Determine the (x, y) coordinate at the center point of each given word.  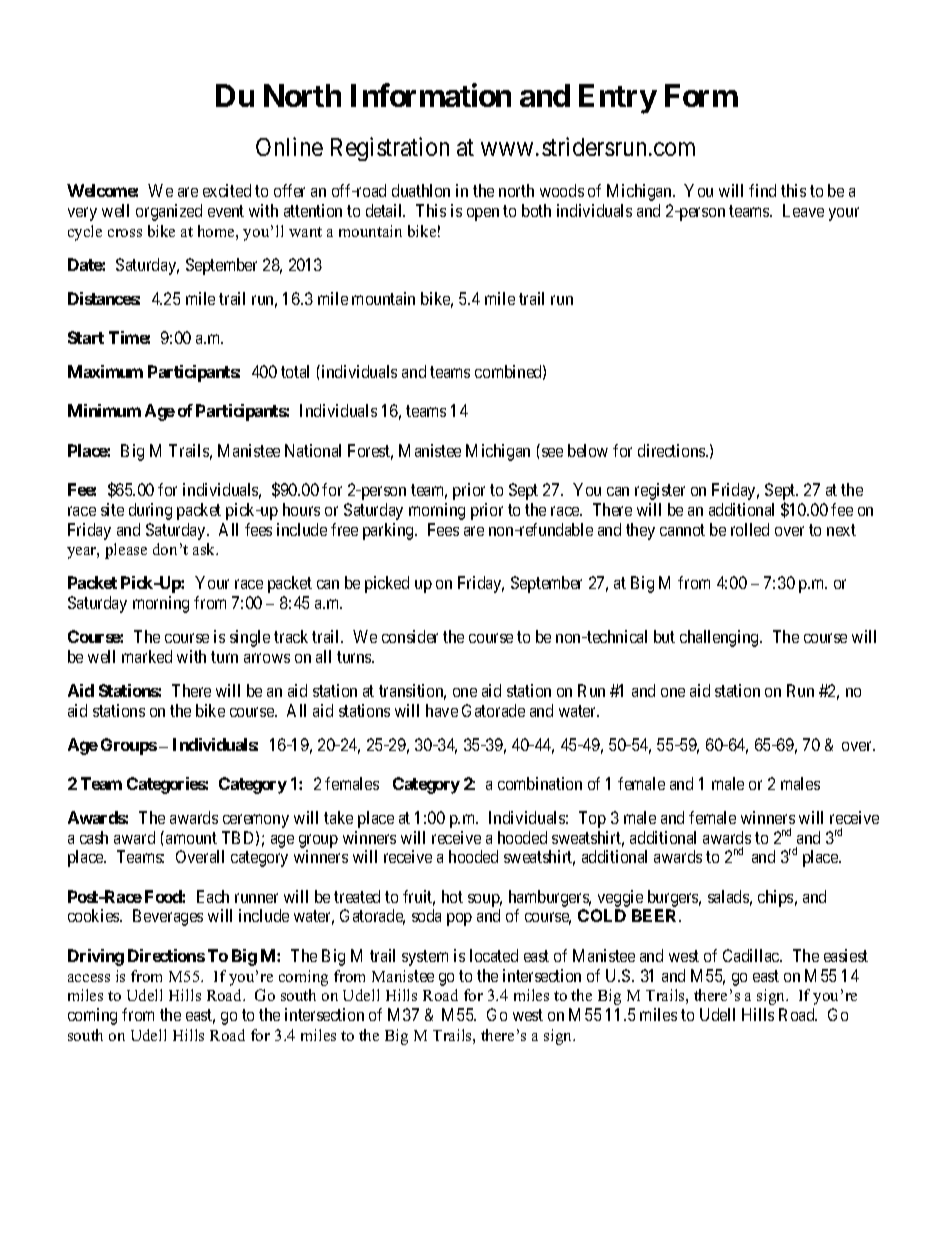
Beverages (168, 917)
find (762, 190)
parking (389, 531)
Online (289, 146)
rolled (750, 529)
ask (205, 549)
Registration (390, 149)
